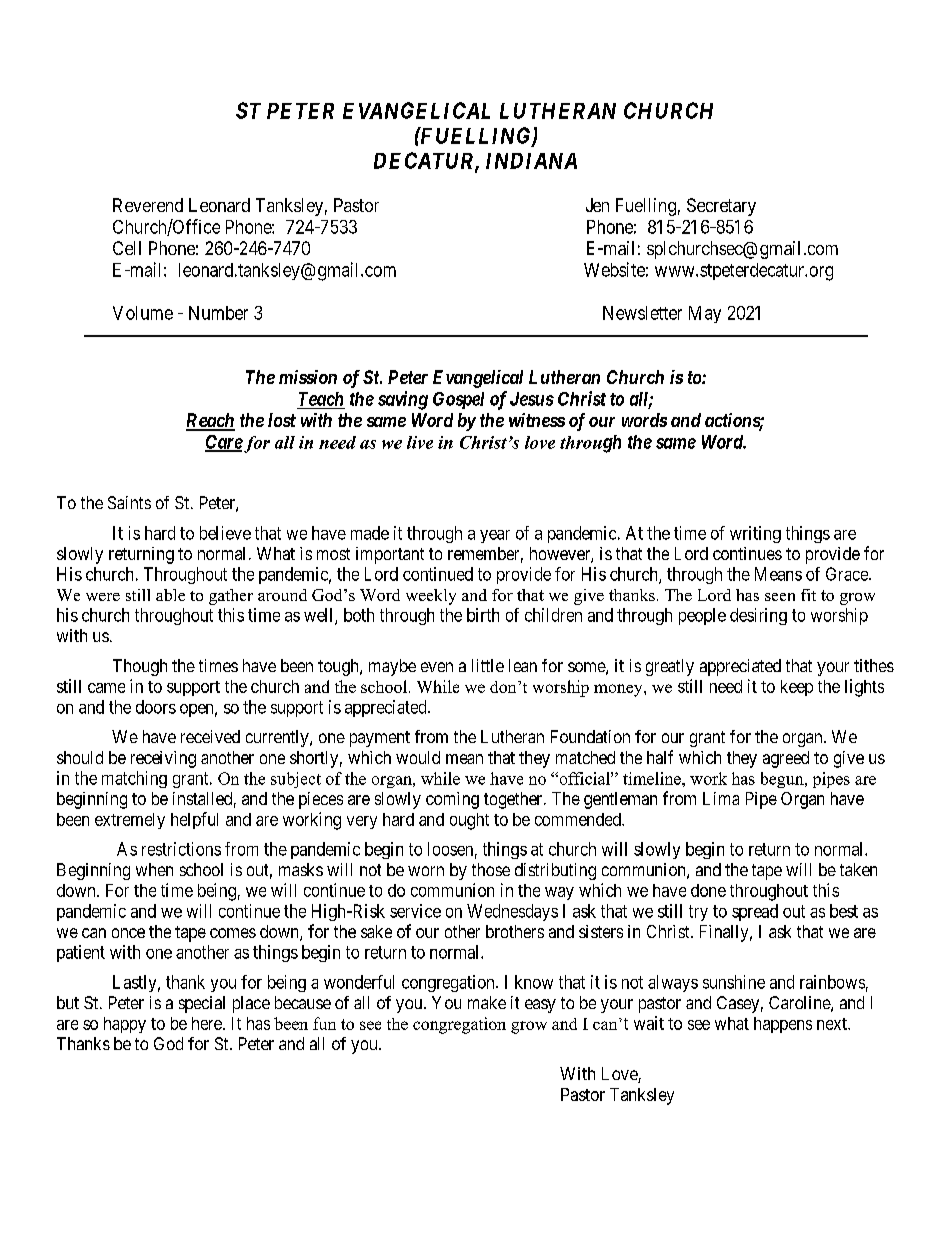 This page has width=952, height=1233. Describe the element at coordinates (148, 205) in the page. I see `Reverend` at that location.
